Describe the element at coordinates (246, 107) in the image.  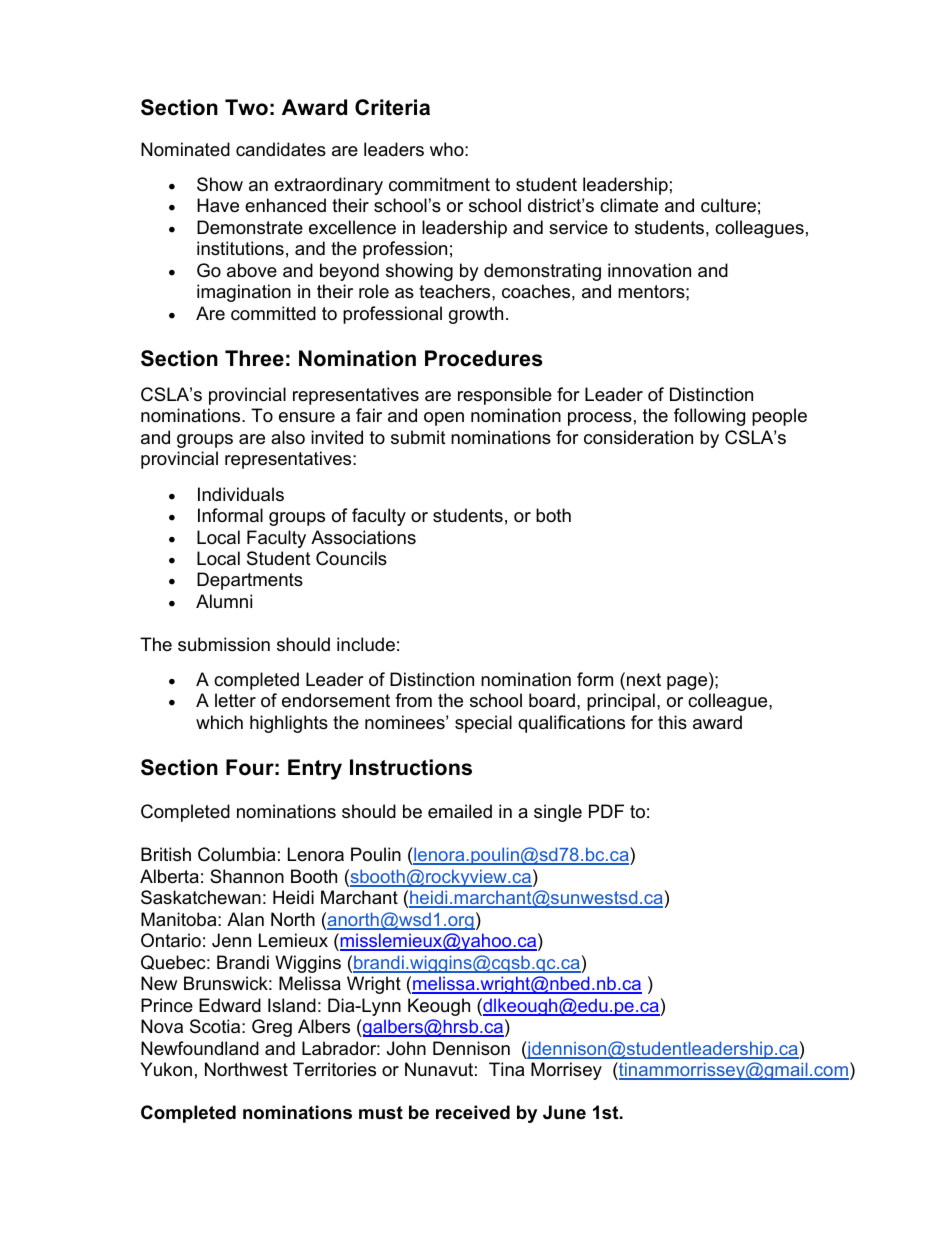
I see `Two` at that location.
